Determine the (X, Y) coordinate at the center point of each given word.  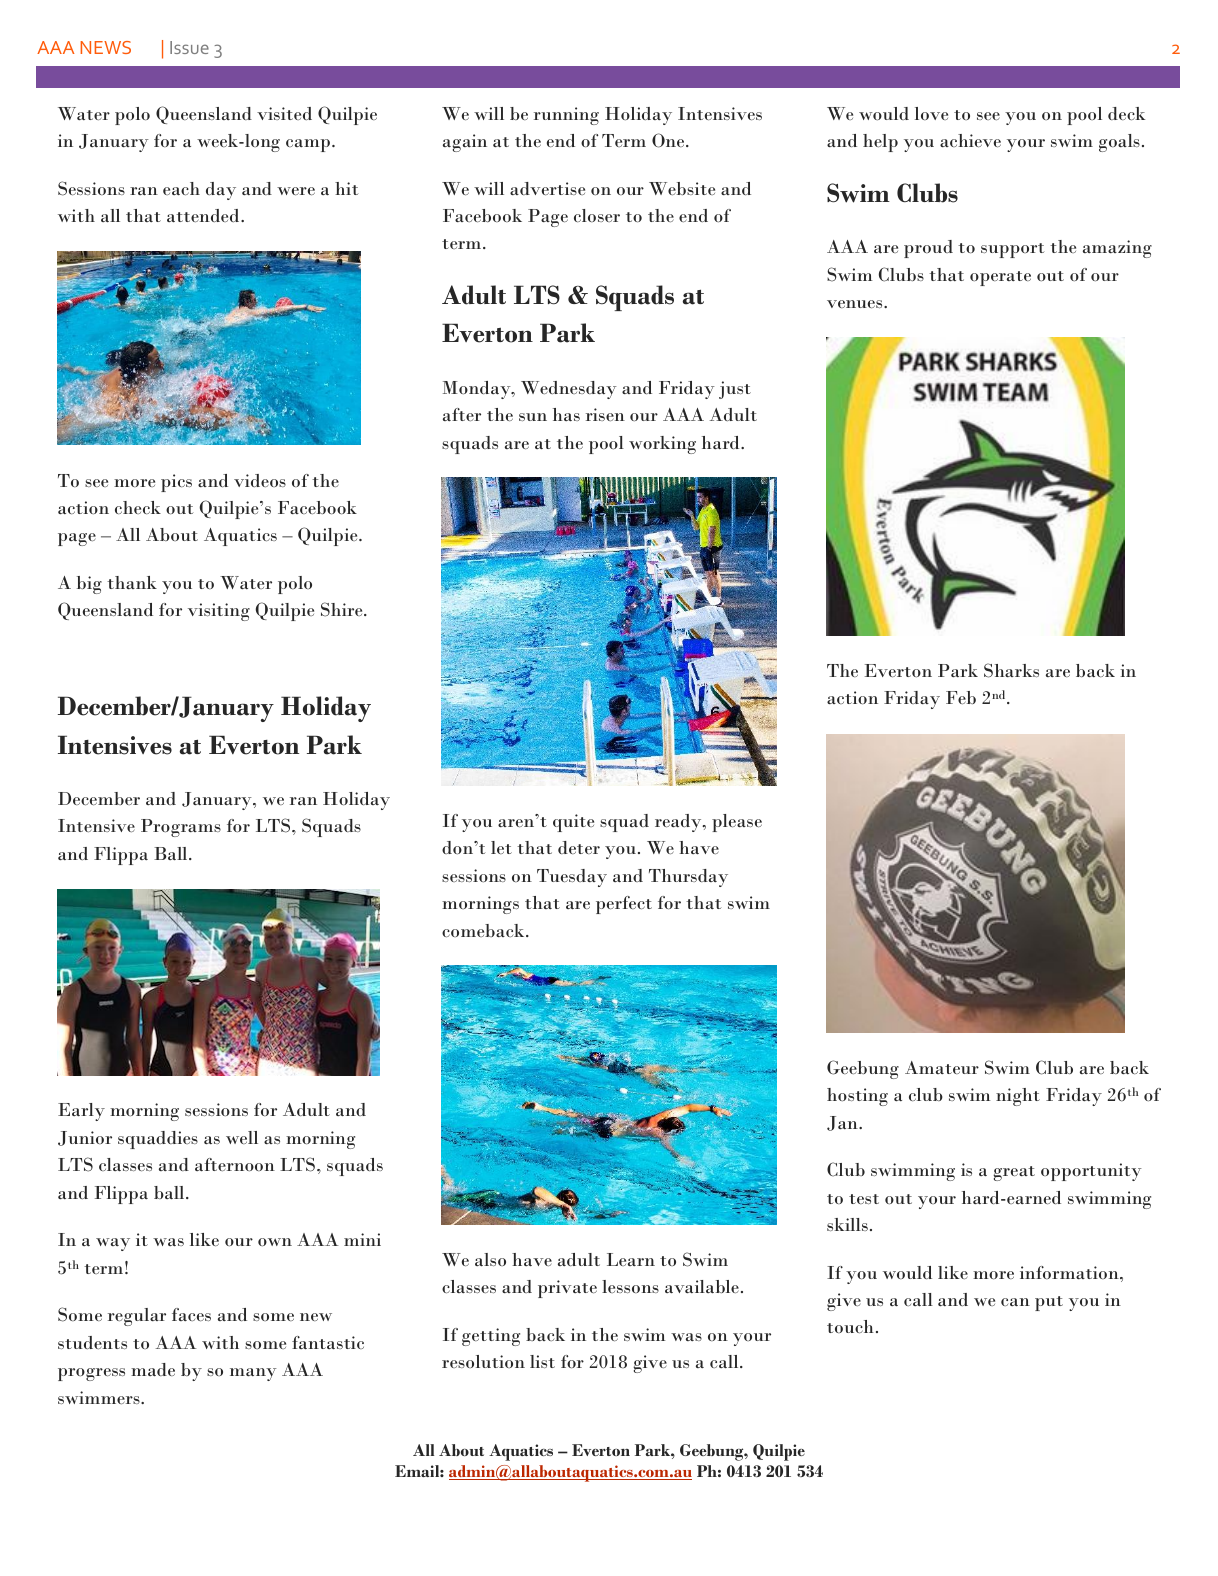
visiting (219, 612)
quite (573, 823)
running (566, 116)
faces (191, 1314)
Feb (961, 697)
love (931, 113)
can (1015, 1302)
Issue (189, 47)
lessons (630, 1286)
